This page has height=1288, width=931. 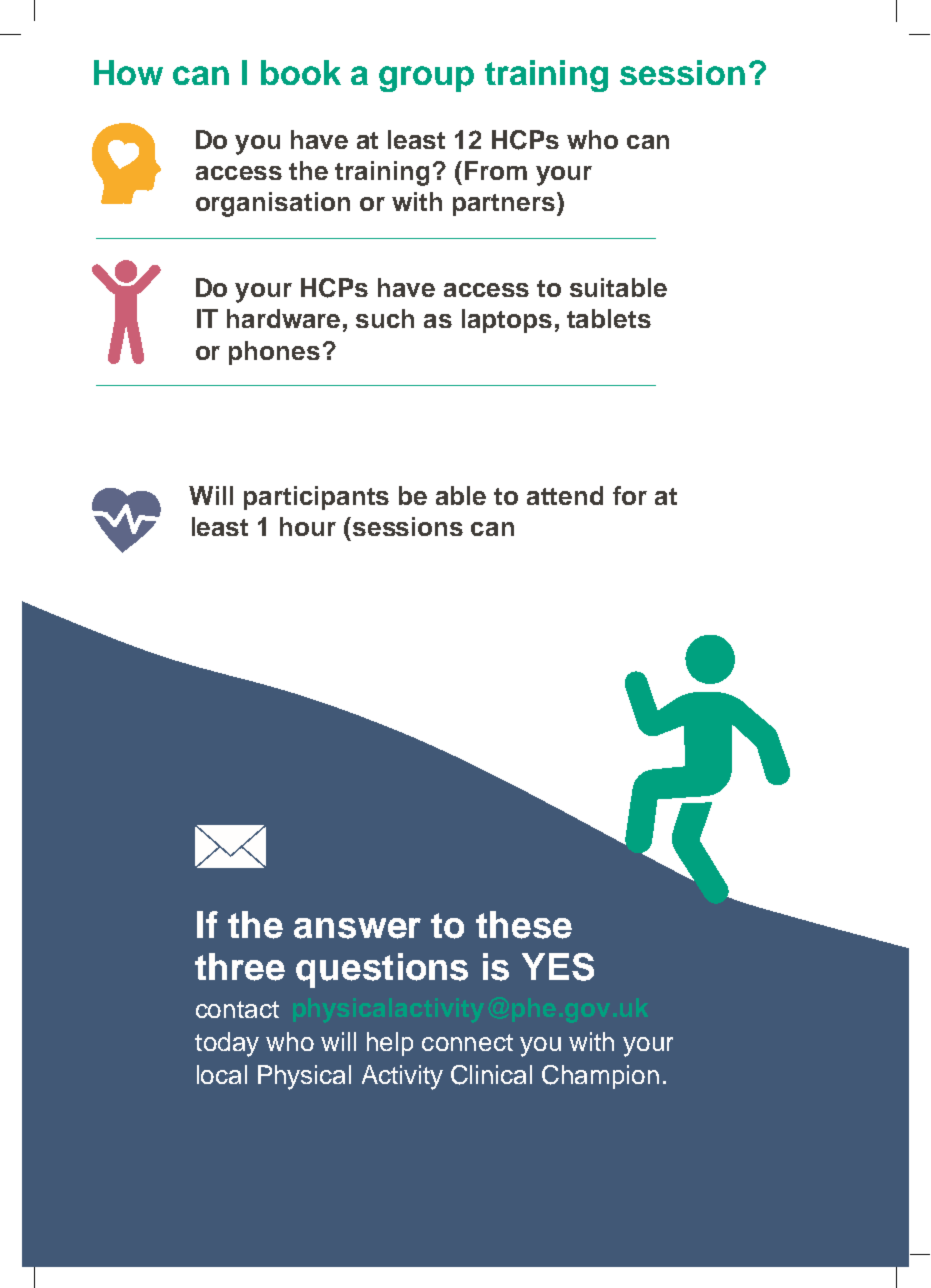 What do you see at coordinates (237, 1009) in the page?
I see `contact` at bounding box center [237, 1009].
